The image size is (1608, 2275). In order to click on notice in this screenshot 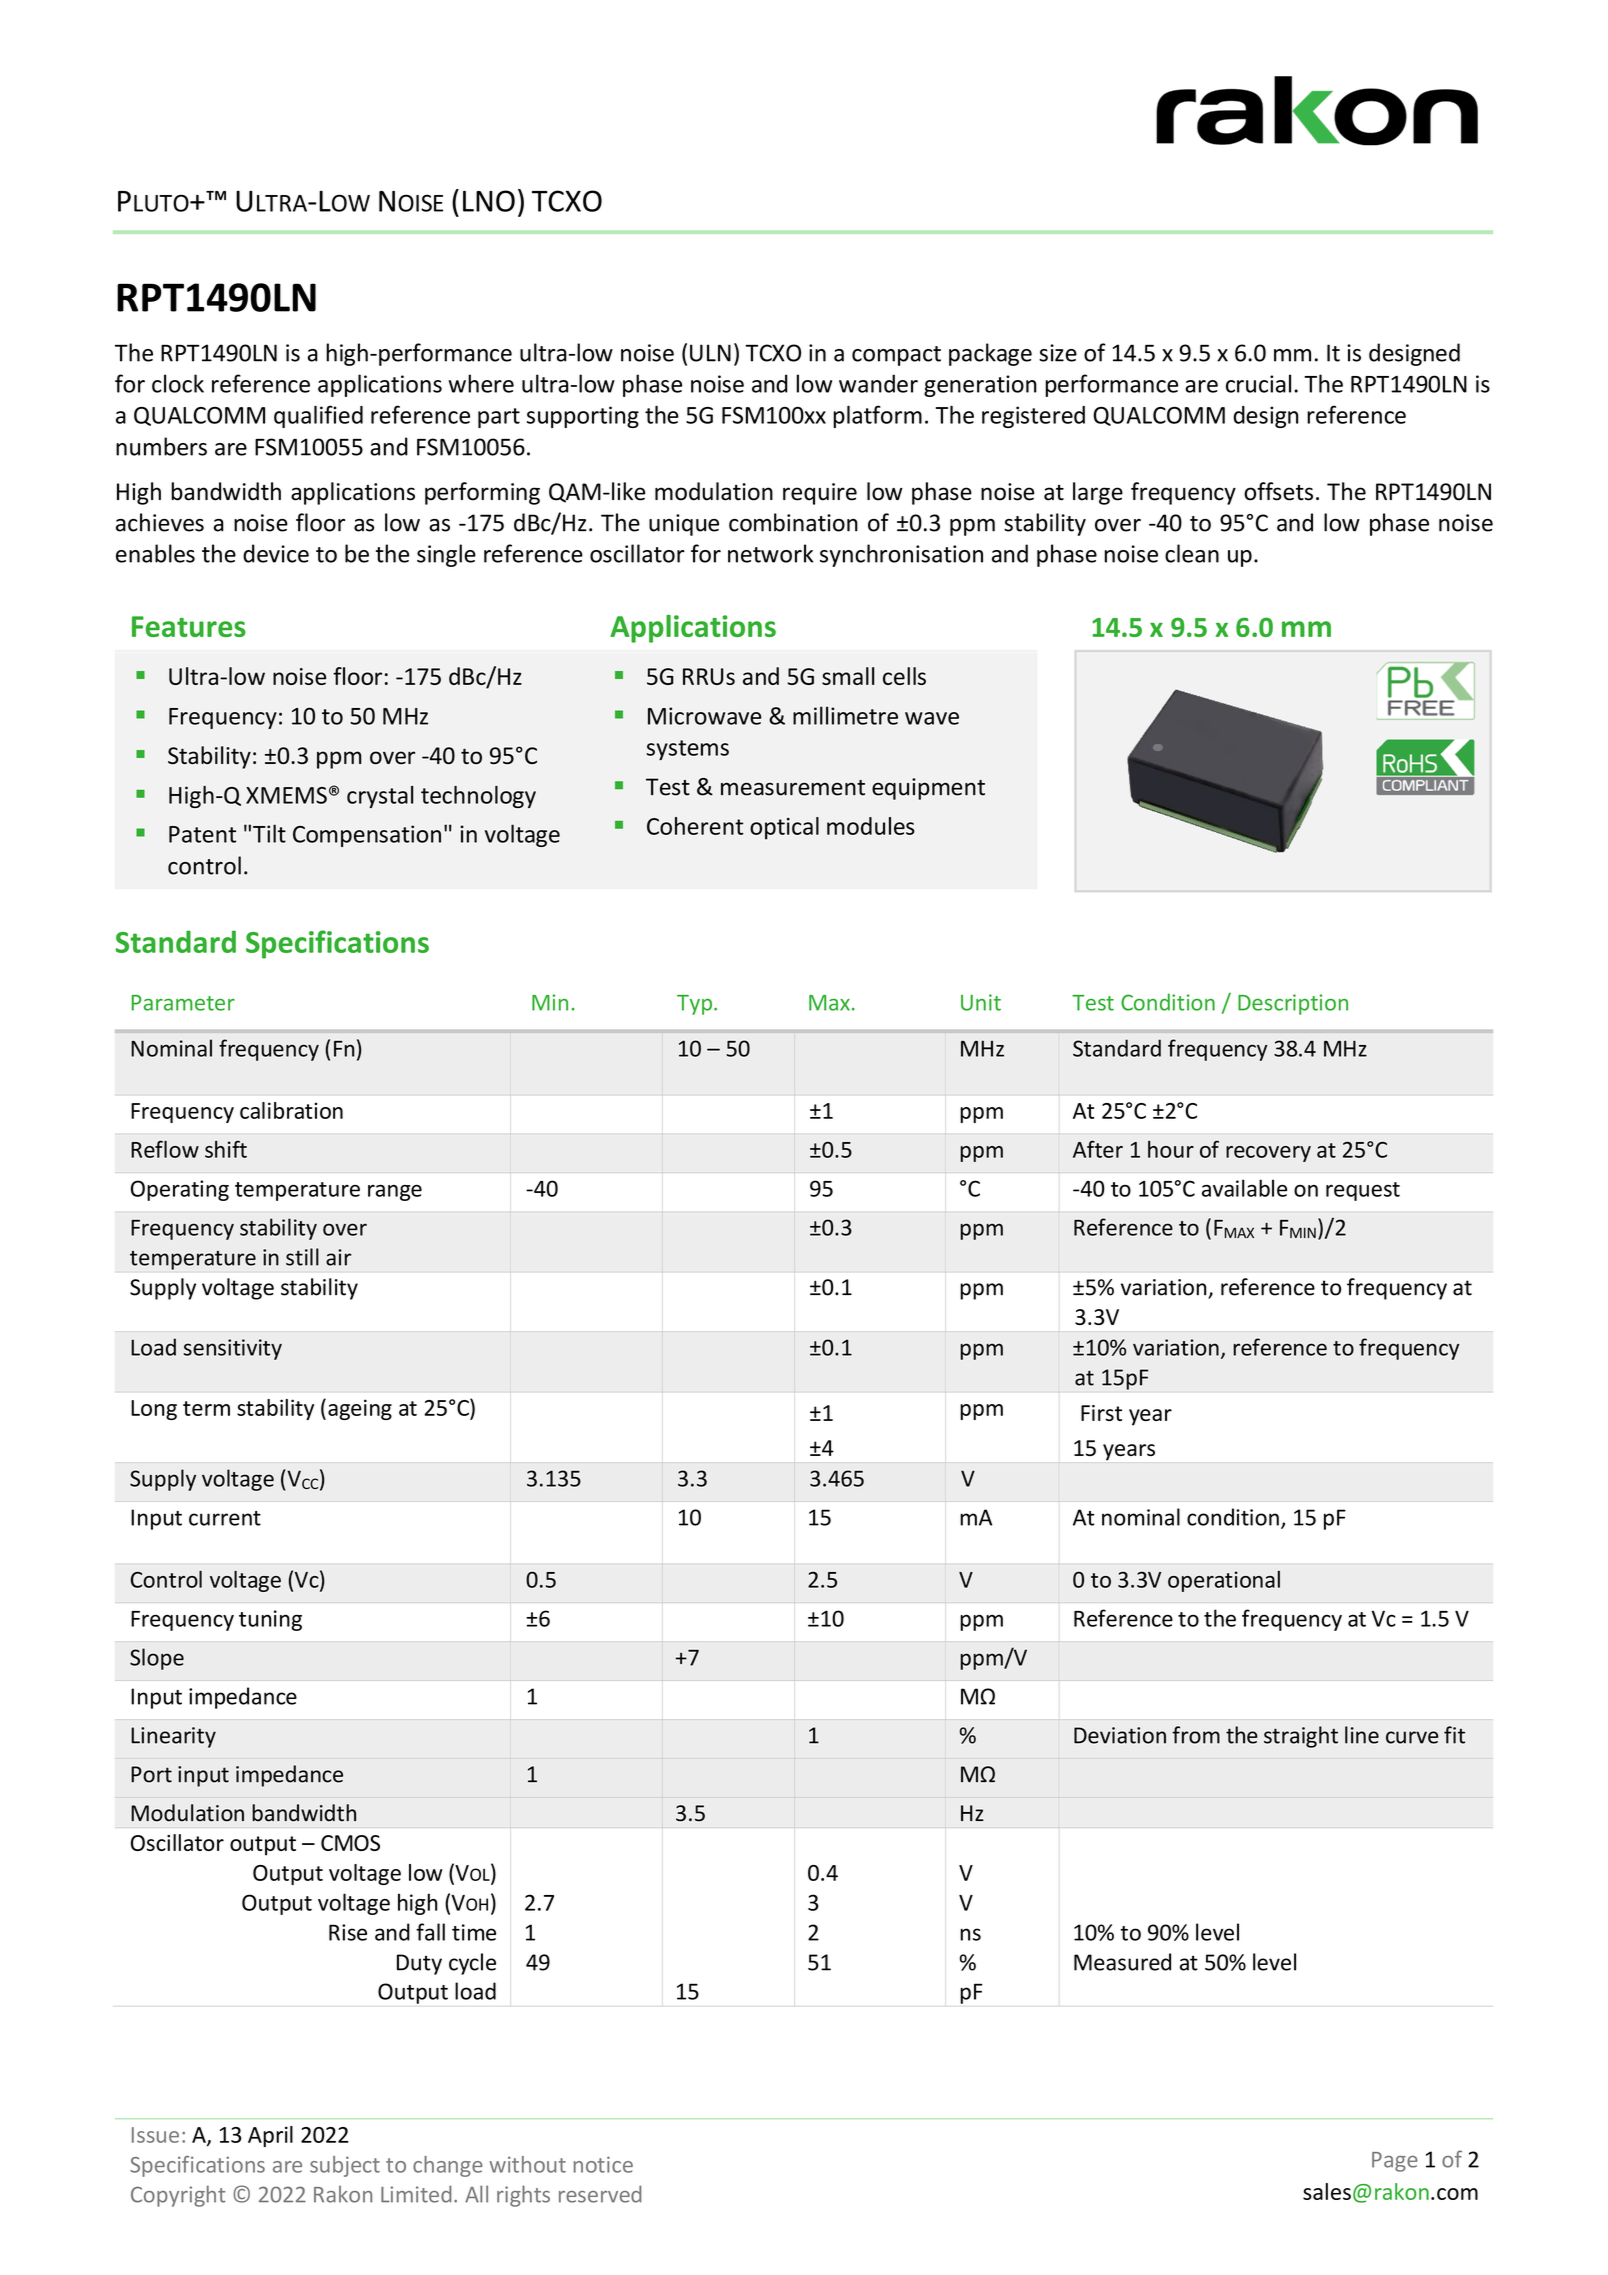, I will do `click(603, 2164)`.
